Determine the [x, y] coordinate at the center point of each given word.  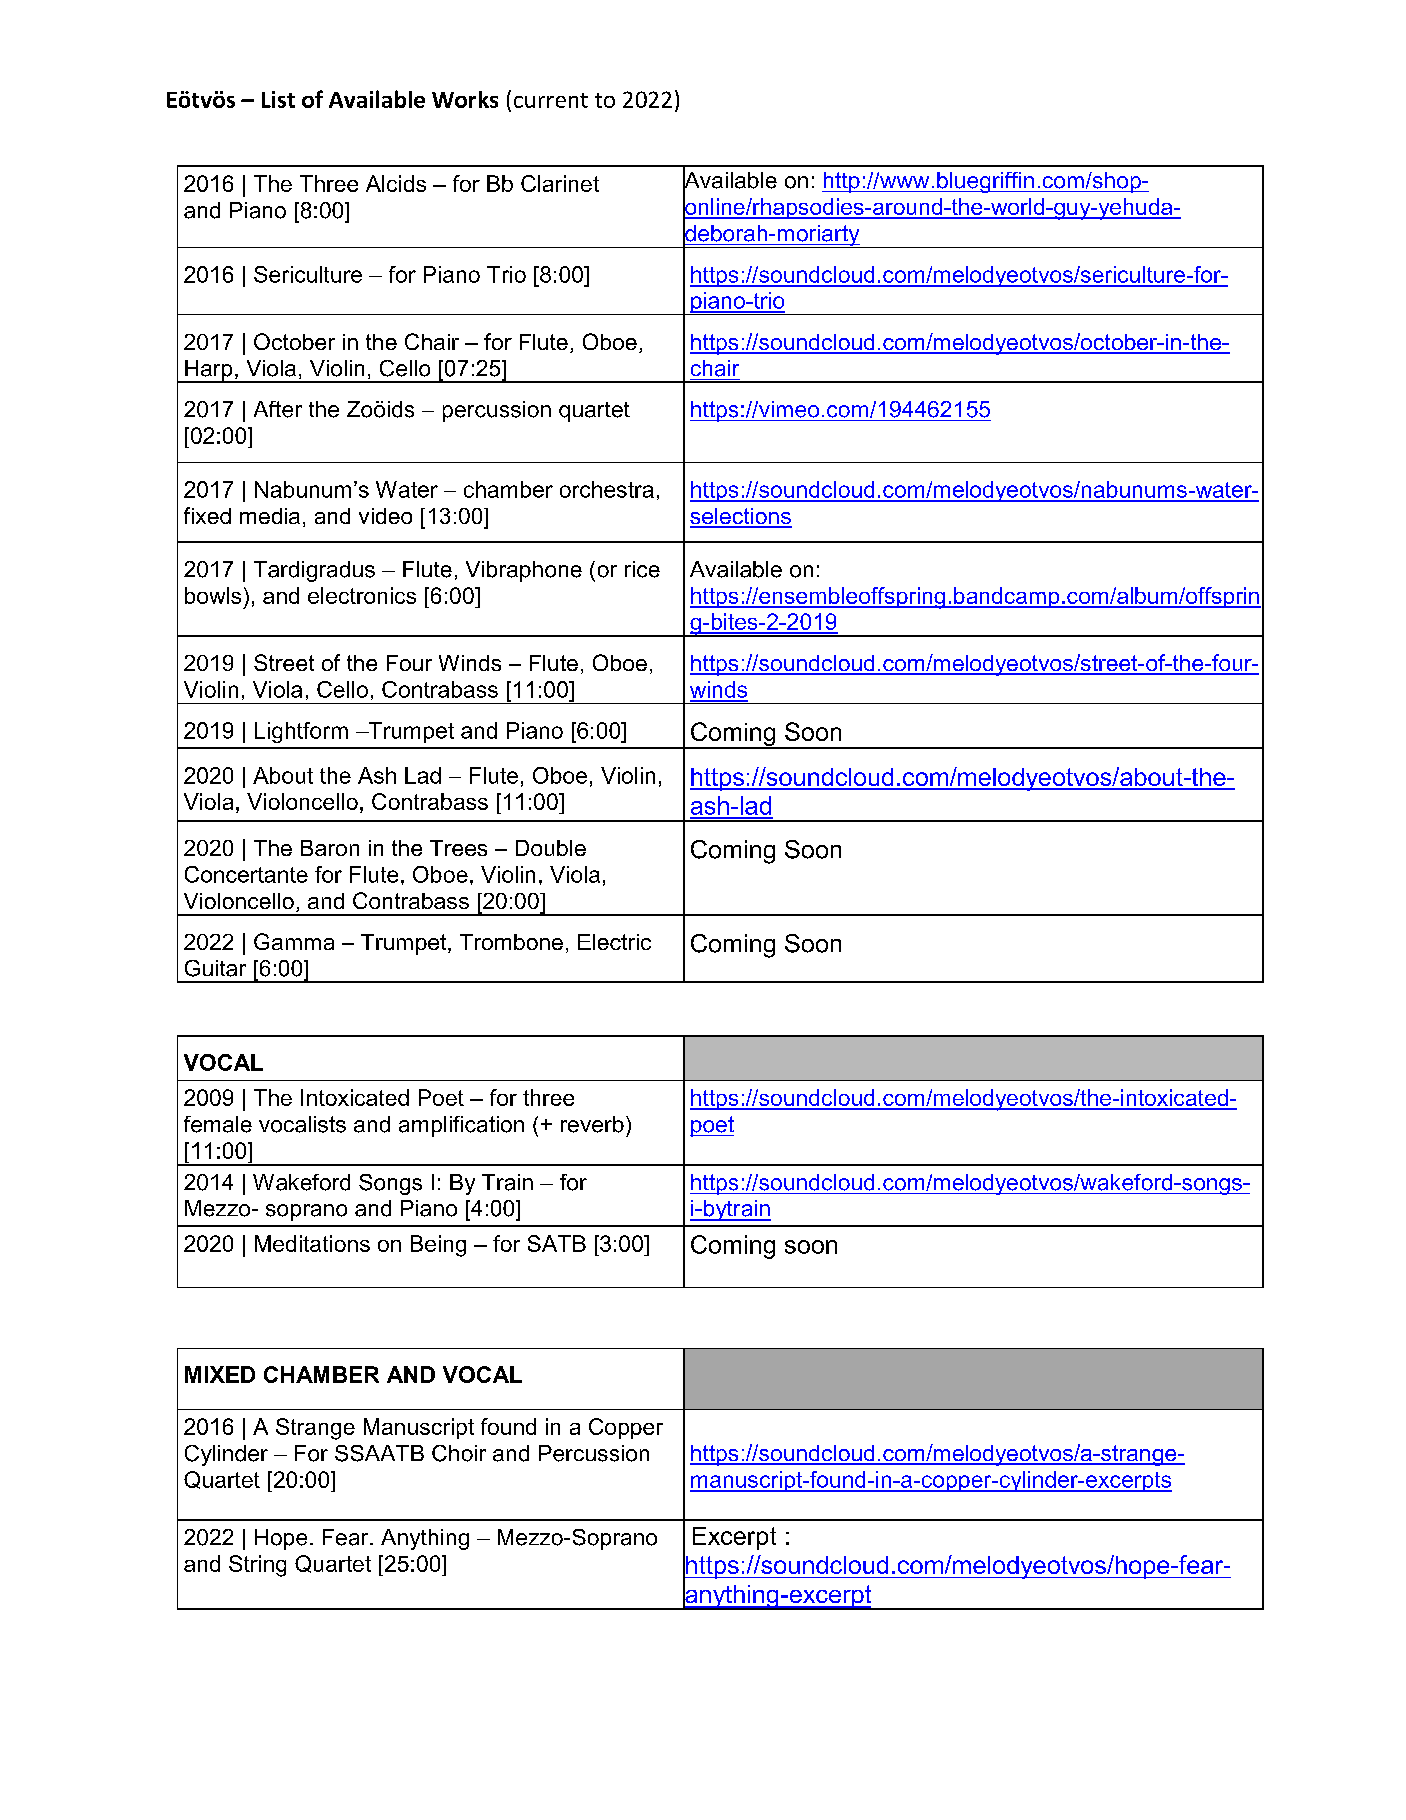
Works [465, 99]
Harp [209, 371]
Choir [459, 1453]
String [257, 1566]
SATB [557, 1243]
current [551, 100]
